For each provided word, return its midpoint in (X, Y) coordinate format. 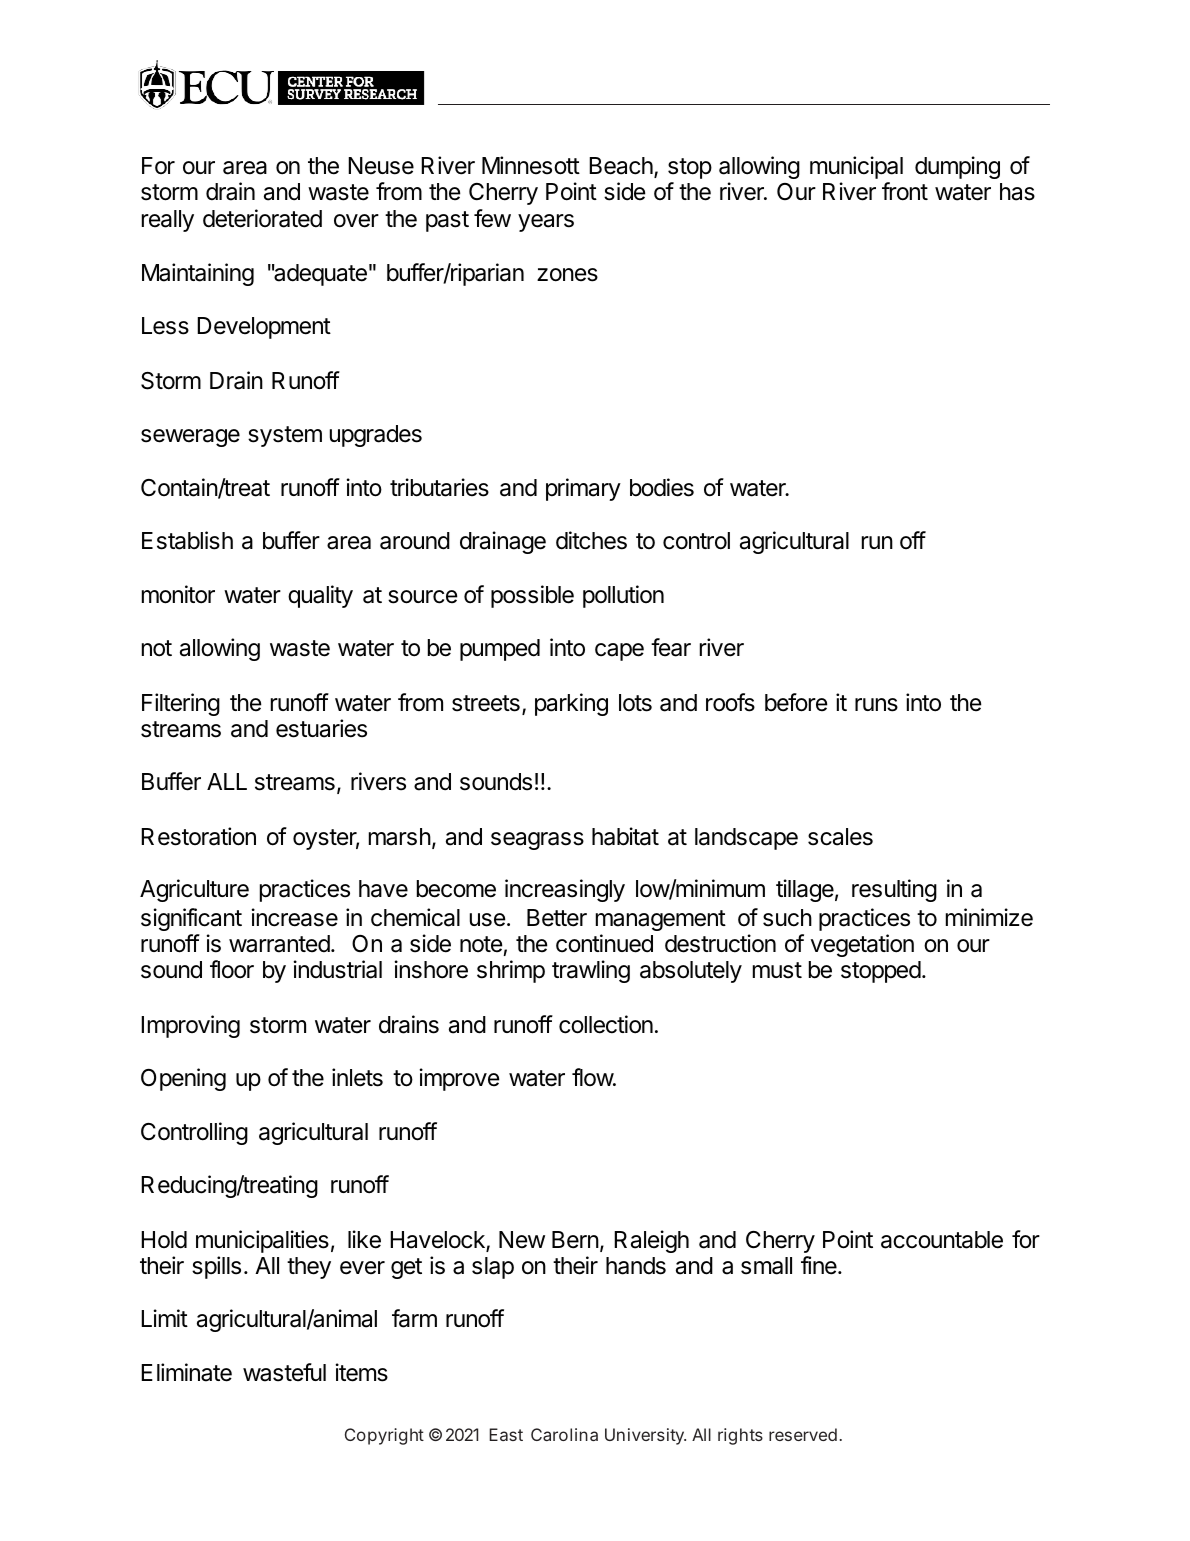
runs (876, 705)
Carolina (564, 1434)
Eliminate (186, 1372)
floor (232, 969)
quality (320, 596)
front (905, 191)
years (546, 223)
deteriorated (262, 218)
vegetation (862, 945)
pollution (623, 596)
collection (606, 1024)
